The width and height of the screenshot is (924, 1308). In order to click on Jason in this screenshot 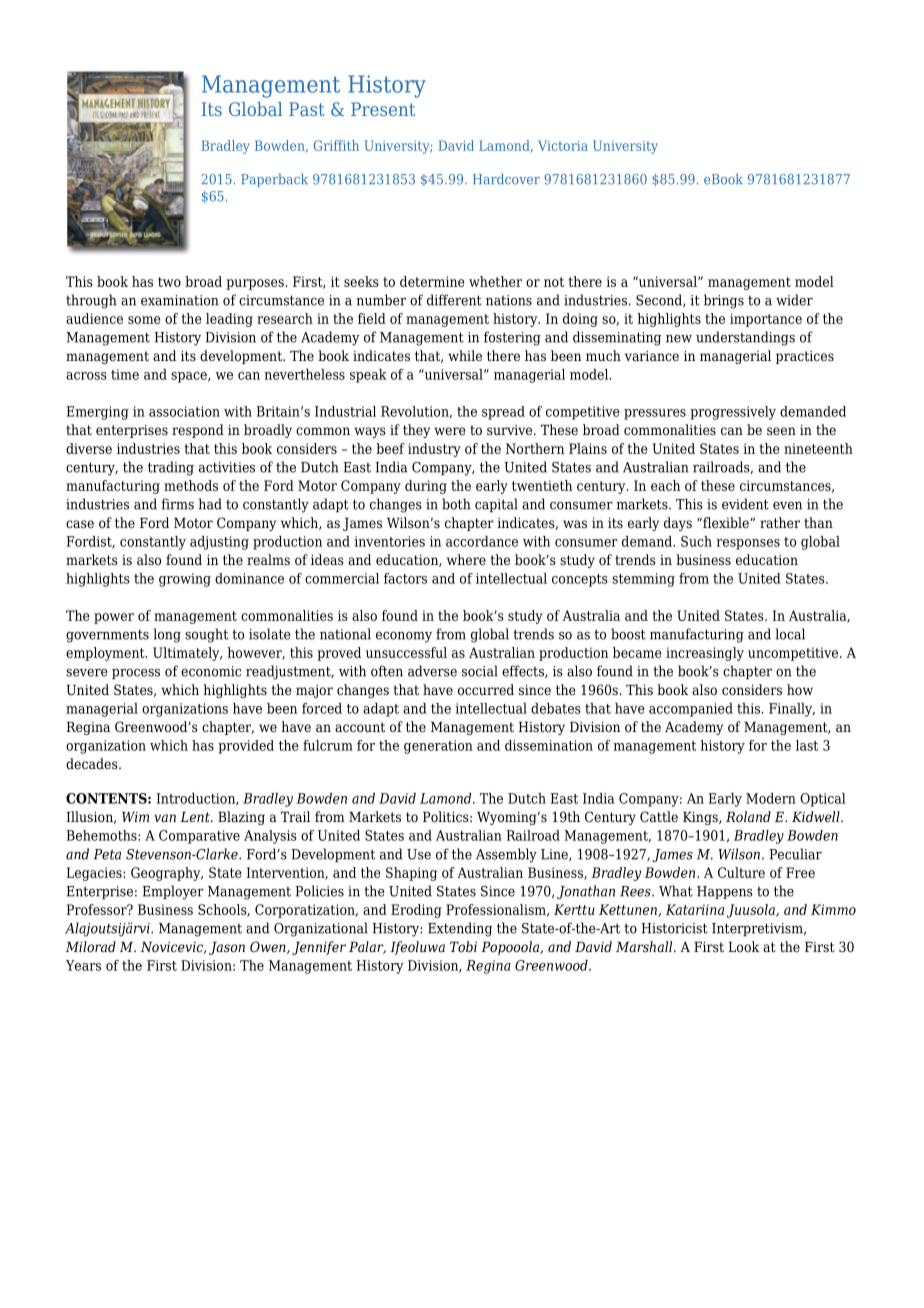, I will do `click(227, 948)`.
